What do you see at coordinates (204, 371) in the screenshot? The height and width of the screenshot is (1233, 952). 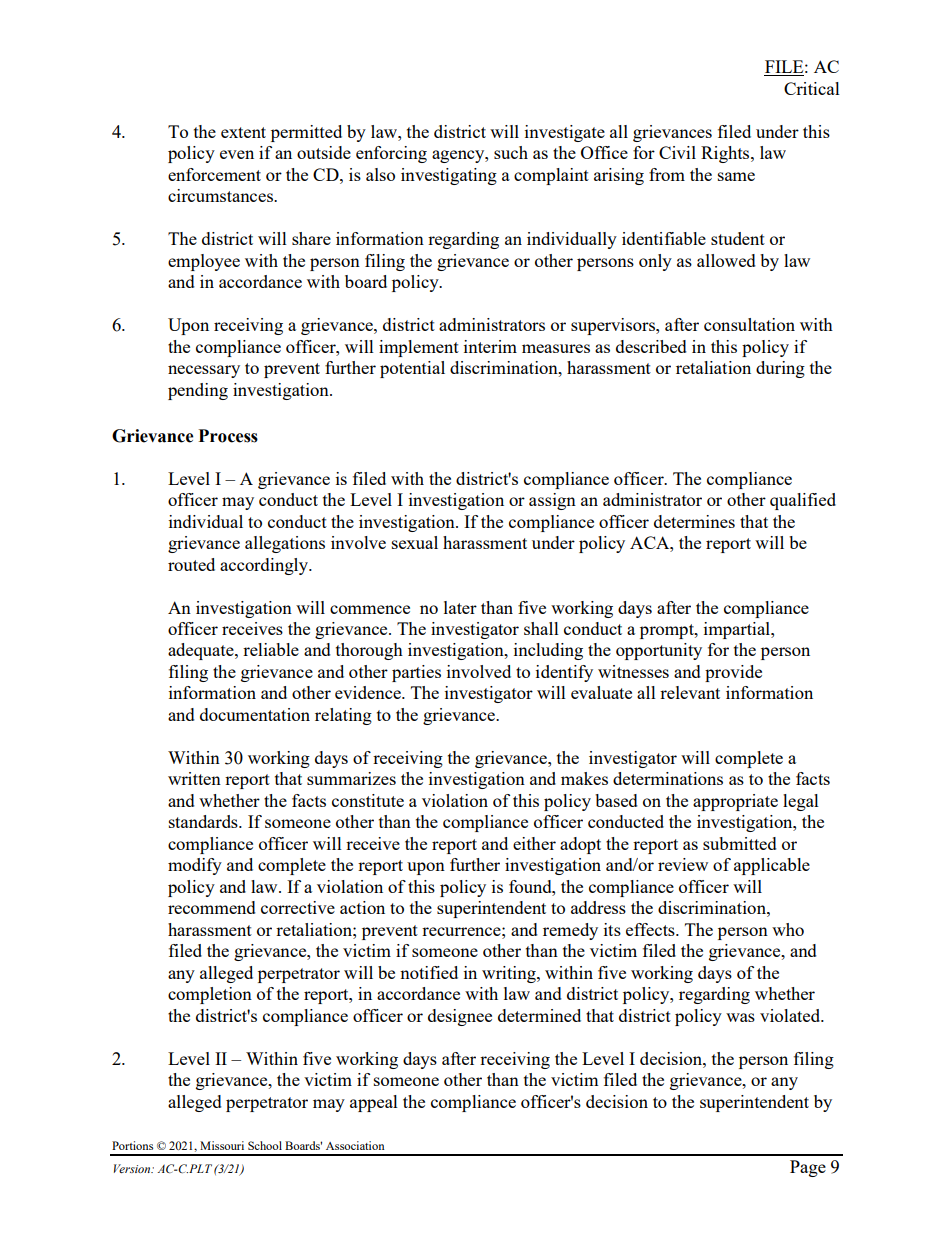 I see `necessary` at bounding box center [204, 371].
